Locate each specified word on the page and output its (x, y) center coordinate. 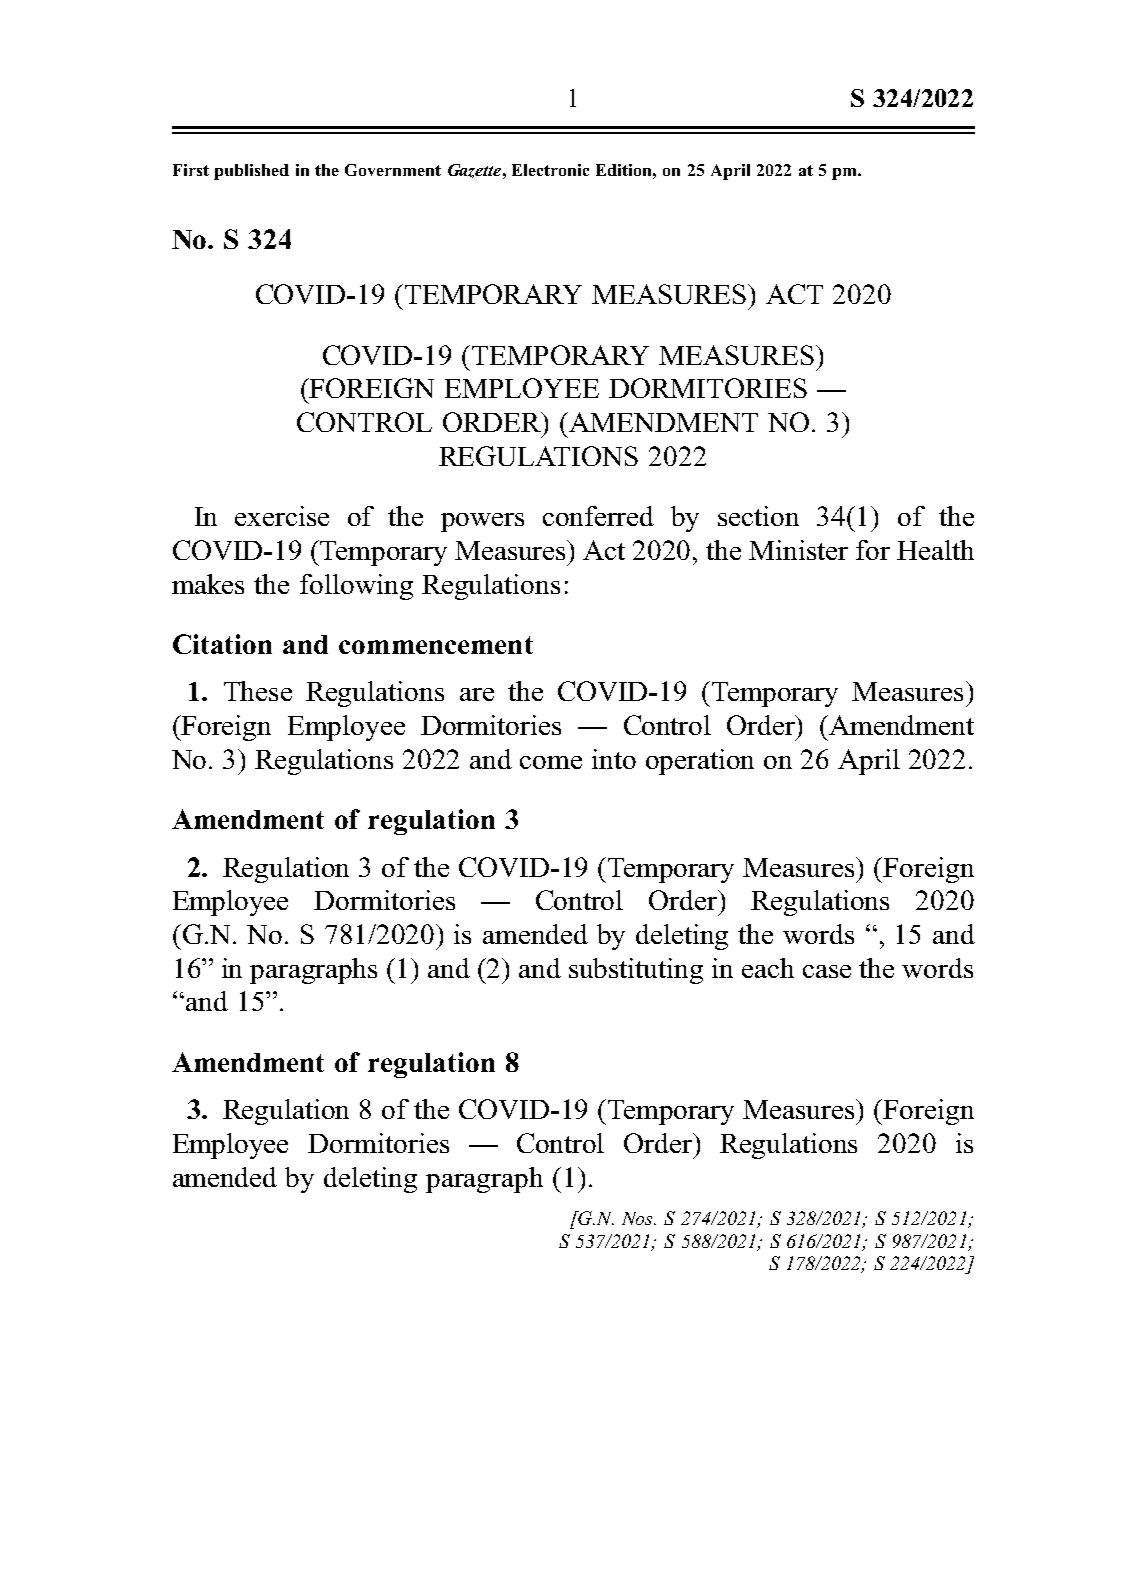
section (758, 516)
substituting (636, 971)
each (768, 968)
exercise (282, 516)
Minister (798, 550)
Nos (638, 1218)
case (827, 971)
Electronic (550, 170)
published (251, 172)
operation (700, 762)
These (258, 691)
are (477, 694)
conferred (598, 516)
